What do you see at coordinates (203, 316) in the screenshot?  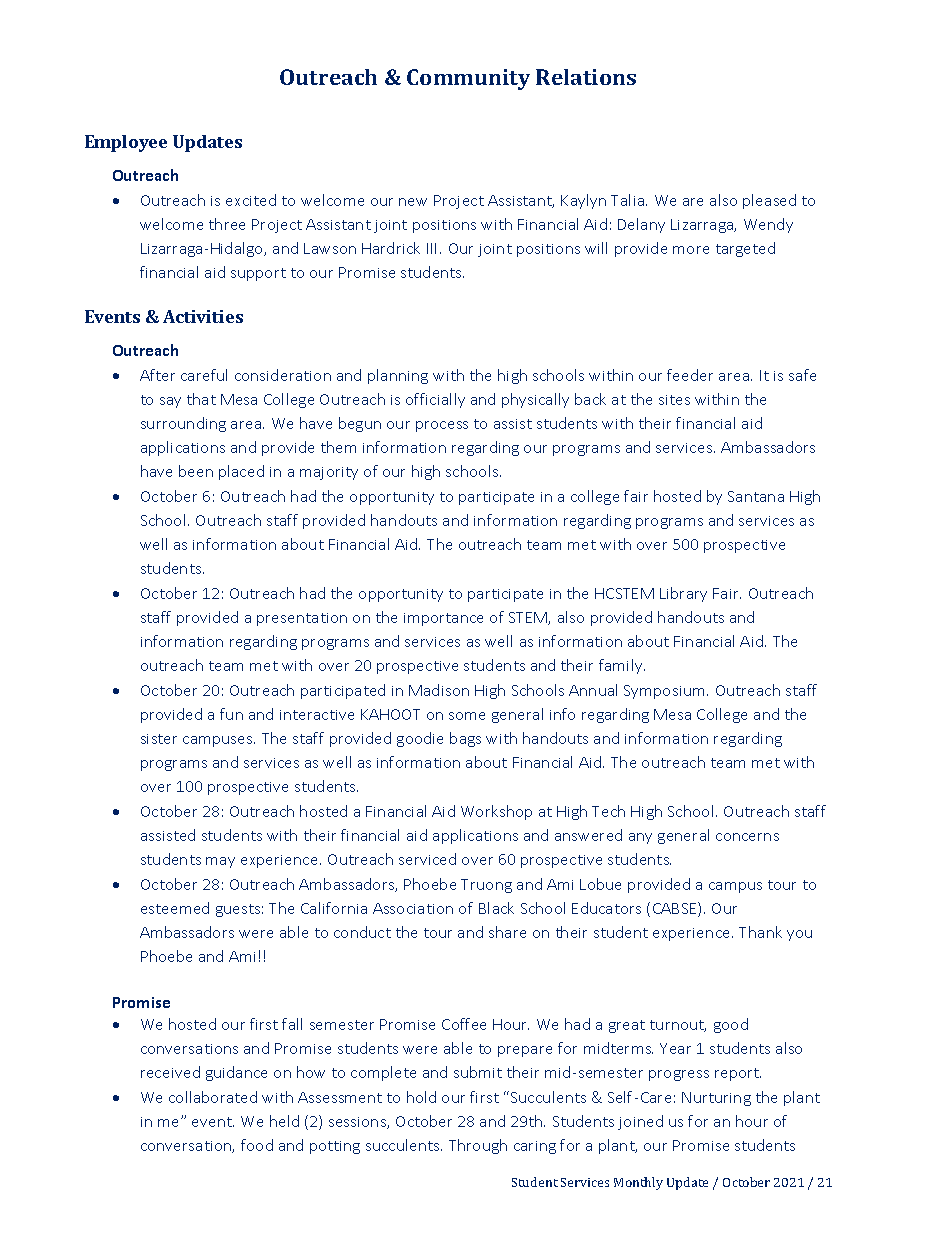 I see `Activities` at bounding box center [203, 316].
